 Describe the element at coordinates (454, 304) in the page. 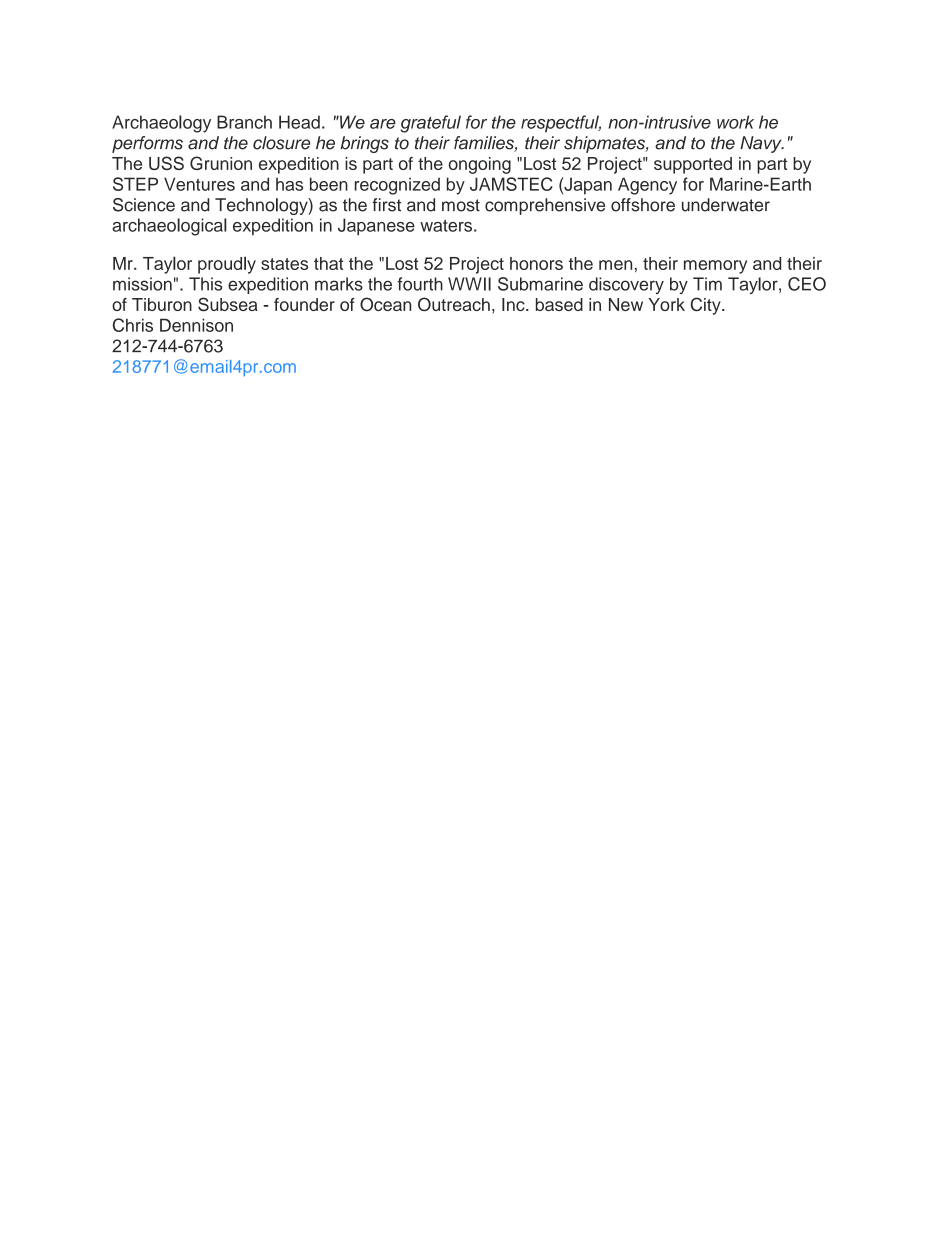

I see `Outreach` at that location.
